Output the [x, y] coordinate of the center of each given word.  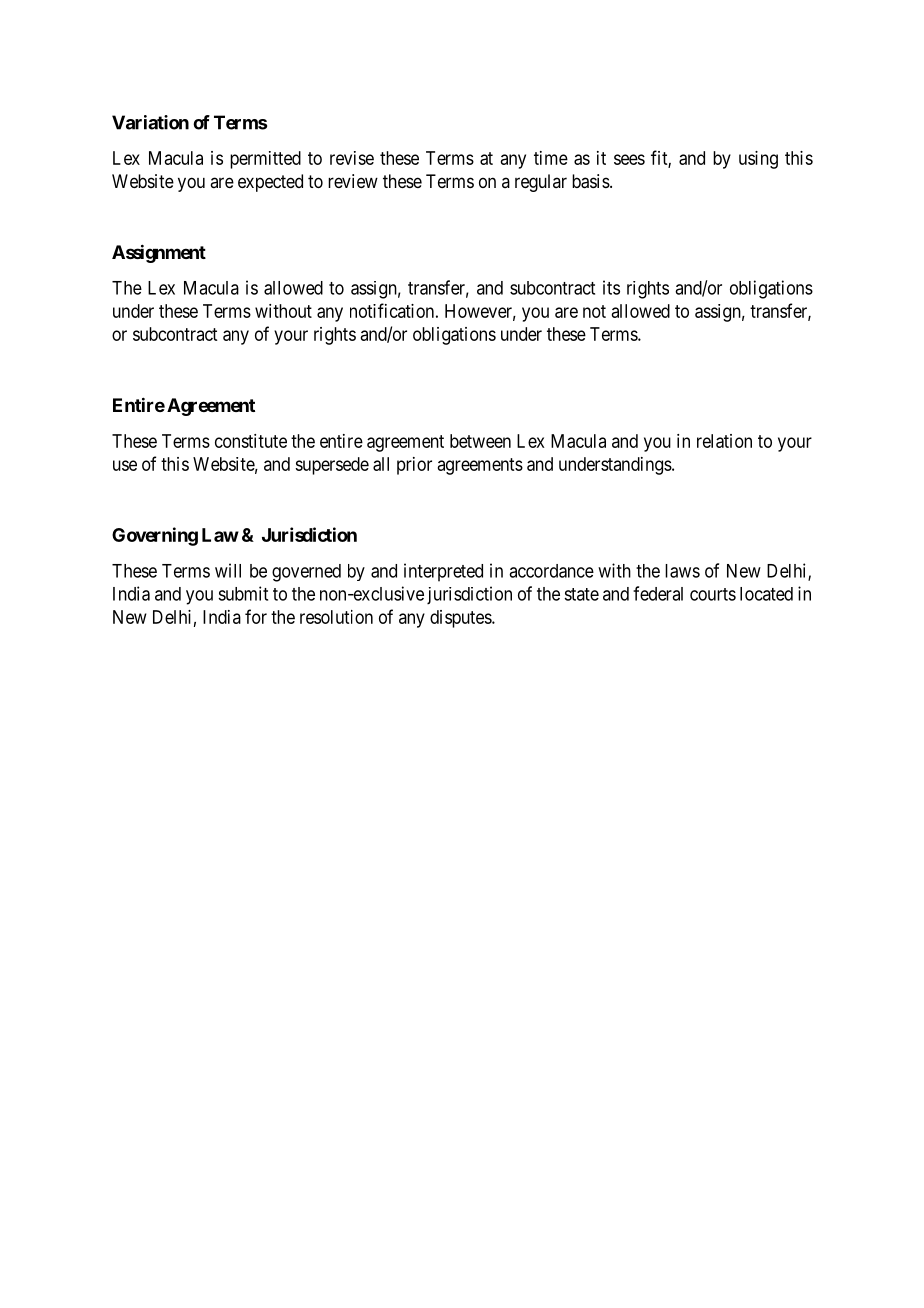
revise [352, 158]
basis [591, 181]
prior [414, 466]
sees [629, 159]
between [480, 441]
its [611, 287]
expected [270, 183]
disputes [461, 619]
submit [243, 593]
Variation [150, 122]
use [125, 465]
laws [682, 571]
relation [724, 441]
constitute [251, 441]
